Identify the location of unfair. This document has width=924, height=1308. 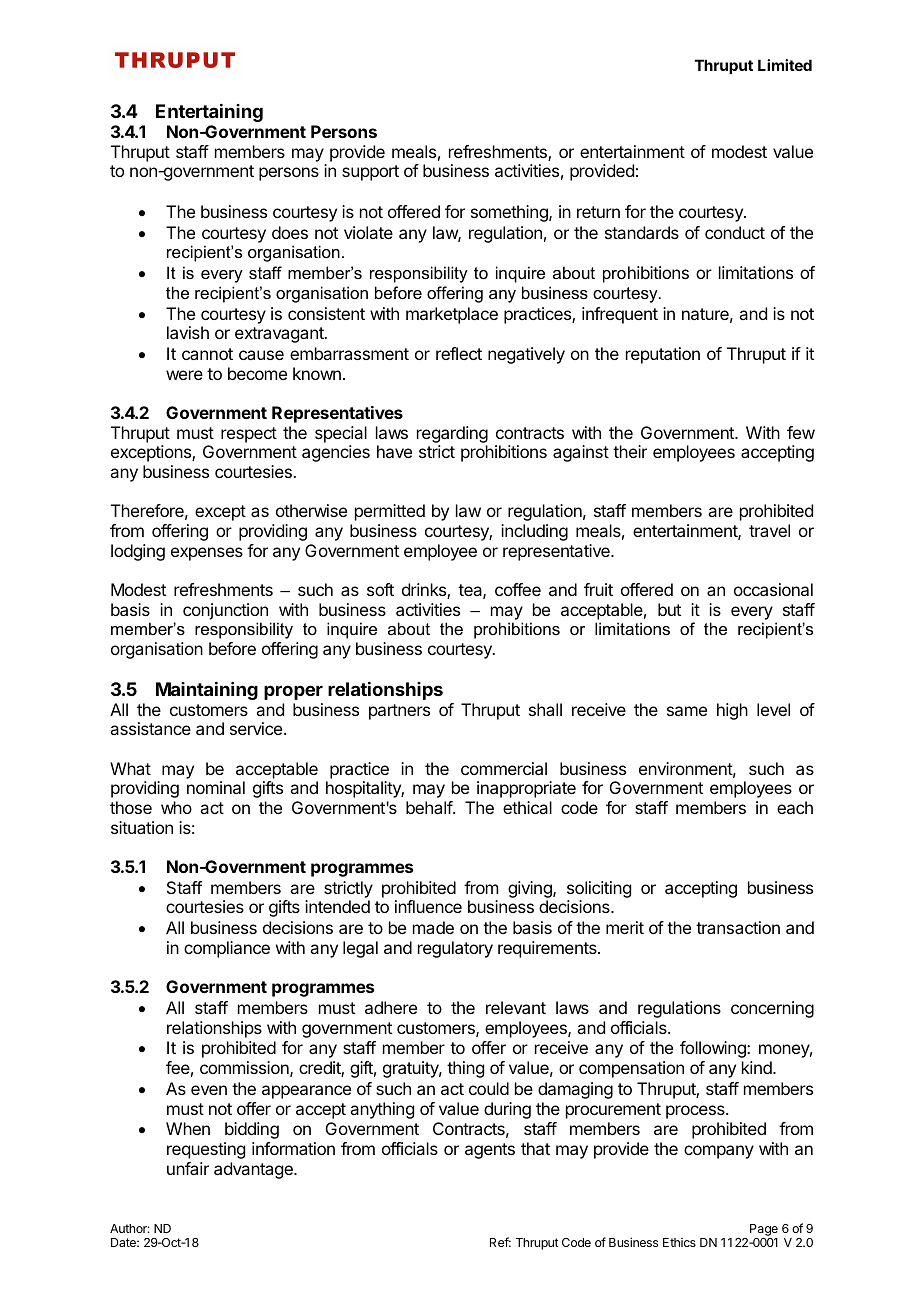
(188, 1168).
